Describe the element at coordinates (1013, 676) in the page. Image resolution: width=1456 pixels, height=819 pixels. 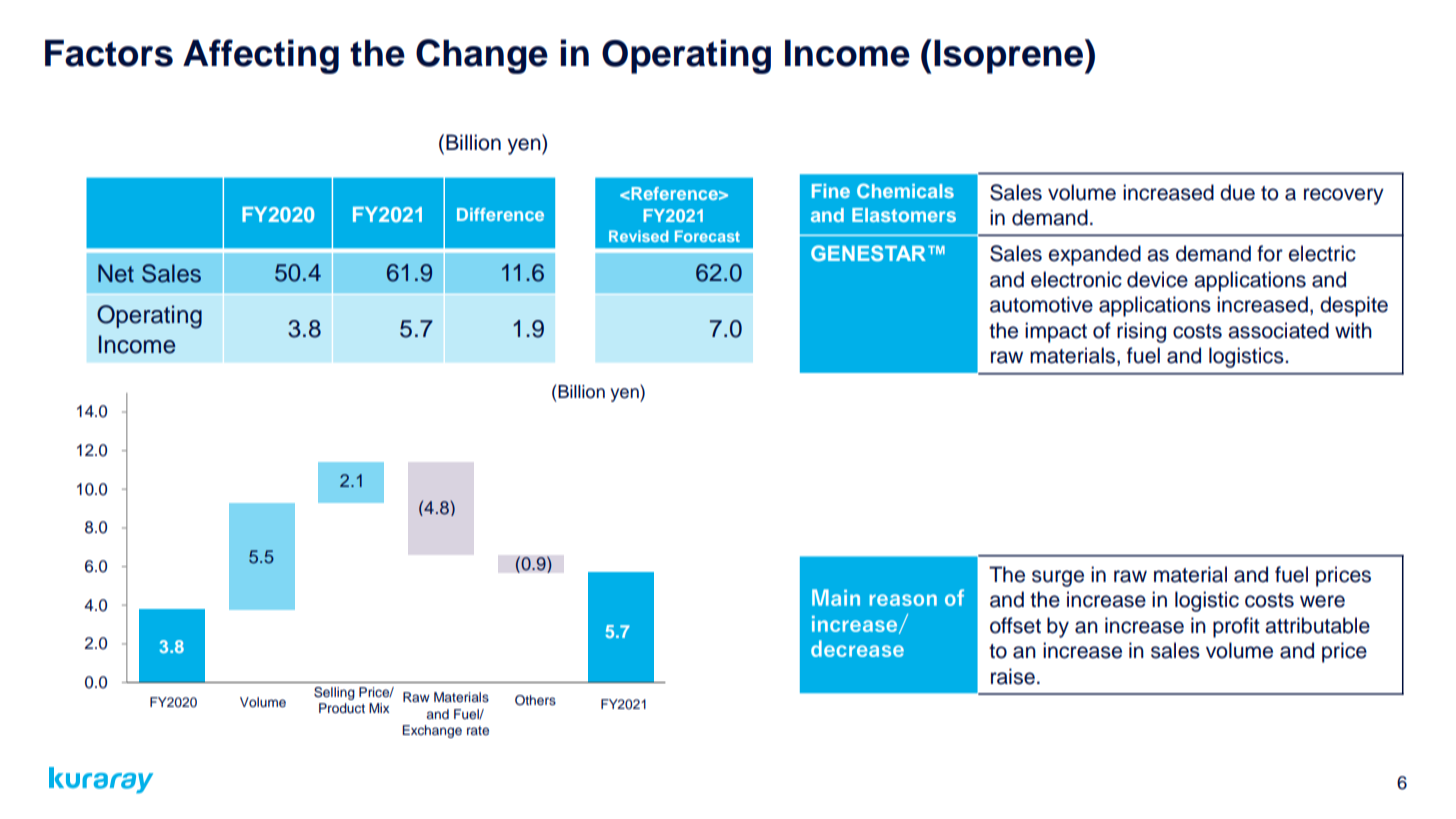
I see `raise` at that location.
